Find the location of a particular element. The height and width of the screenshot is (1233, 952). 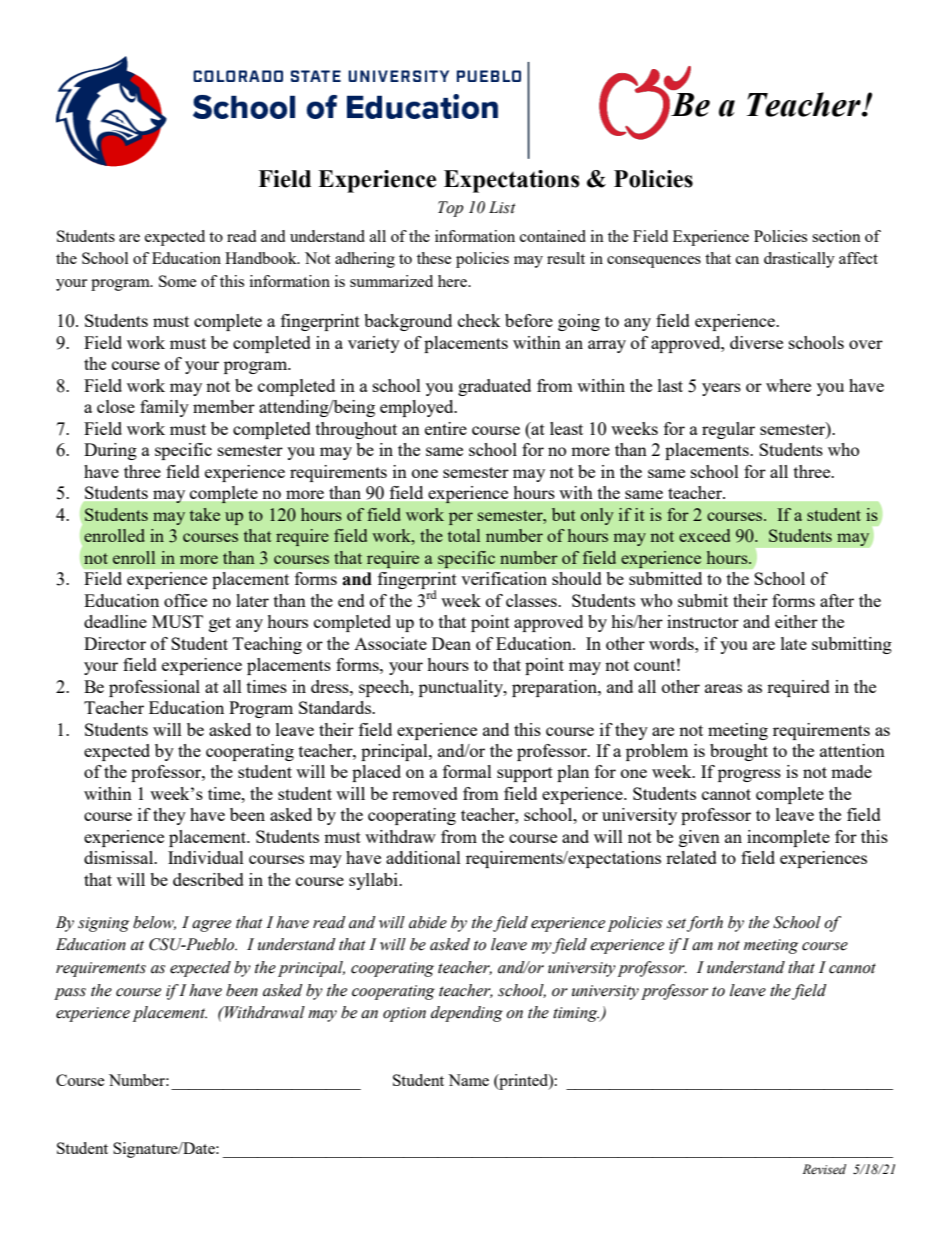

Revised is located at coordinates (824, 1169).
